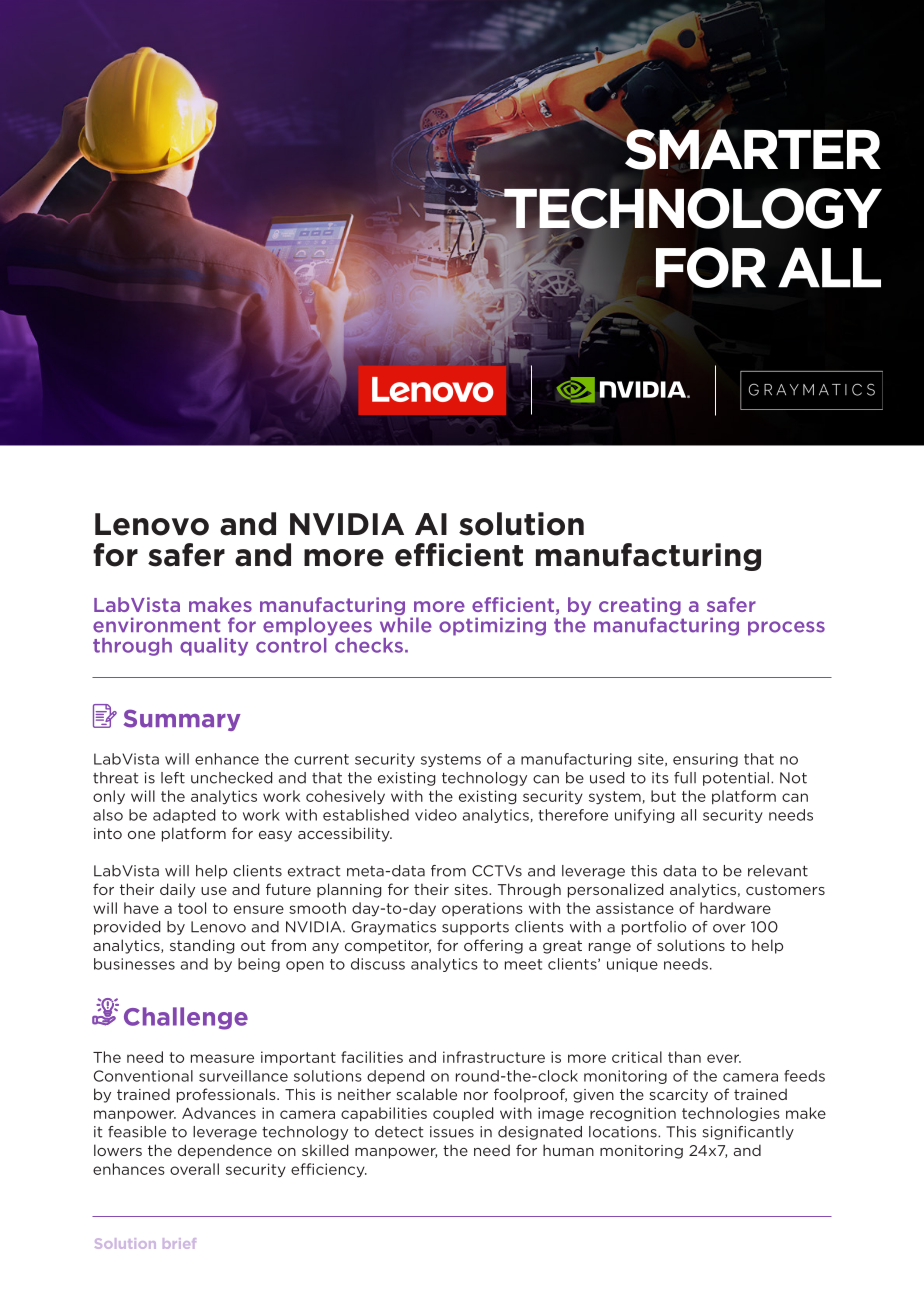 This image has width=924, height=1308. What do you see at coordinates (475, 928) in the image?
I see `supports` at bounding box center [475, 928].
